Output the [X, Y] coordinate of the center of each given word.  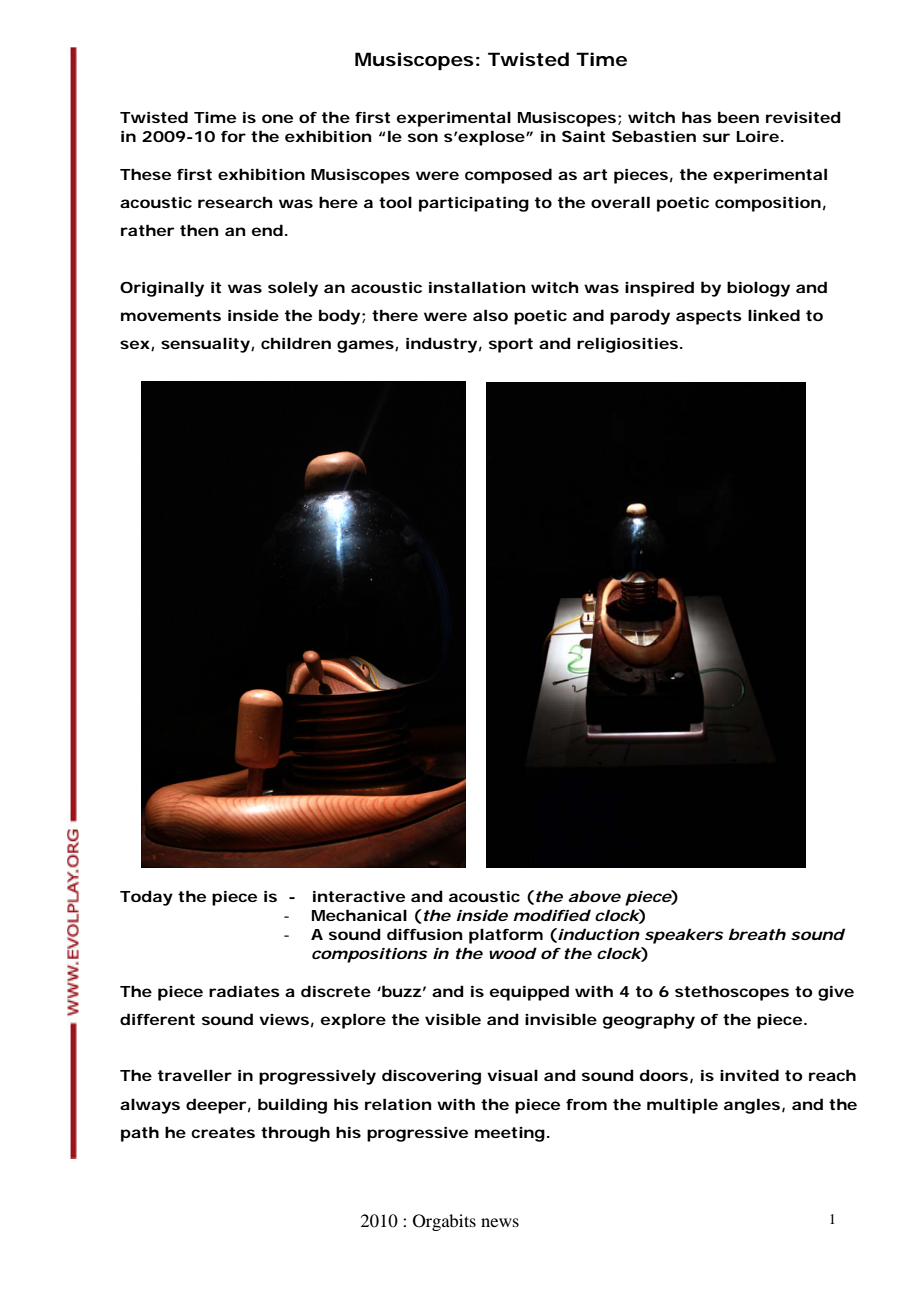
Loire [758, 136]
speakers [684, 936]
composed [508, 176]
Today [146, 898]
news [500, 1222]
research [235, 202]
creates [223, 1132]
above [594, 896]
